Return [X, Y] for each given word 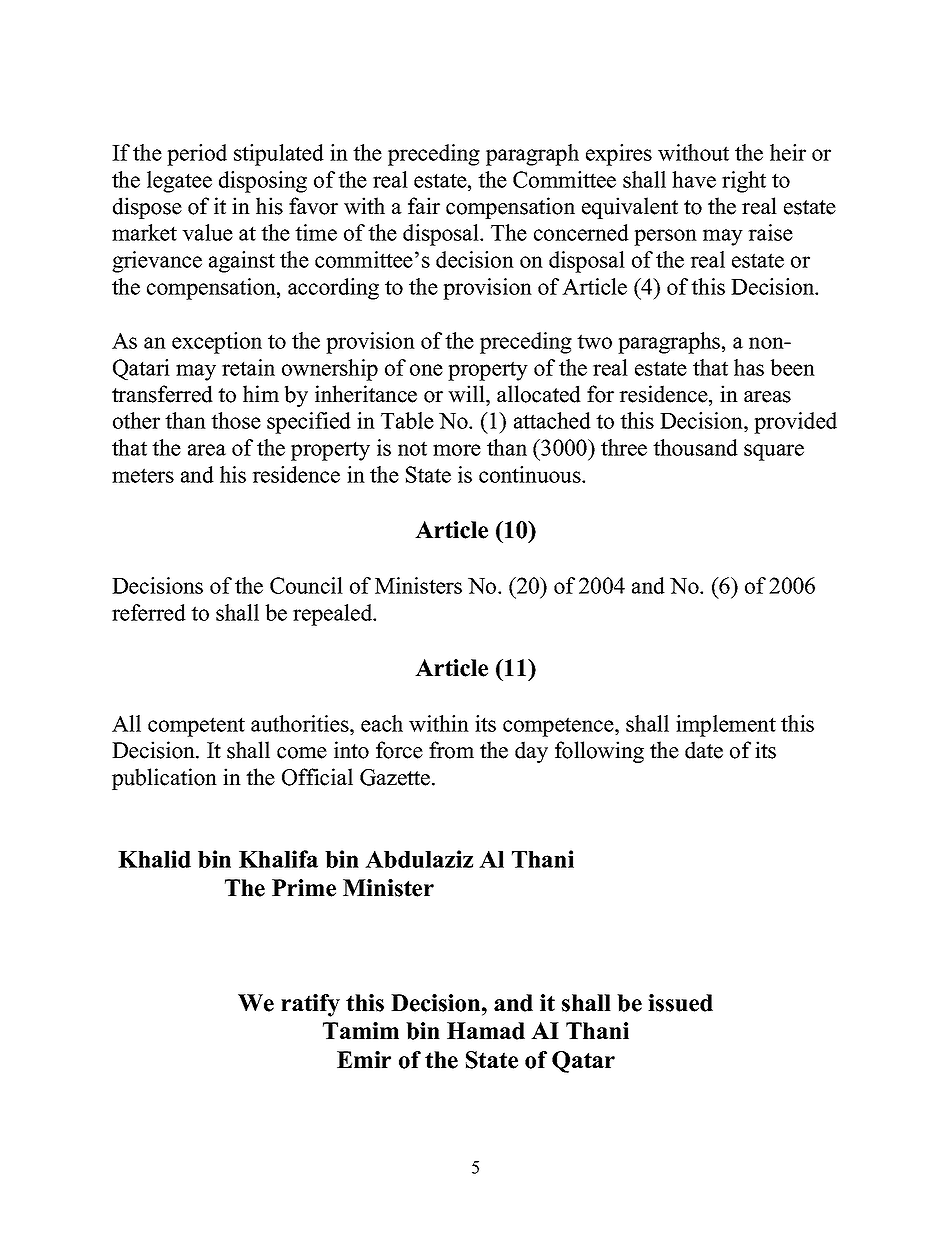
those [236, 420]
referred [149, 612]
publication [164, 779]
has [749, 367]
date [704, 750]
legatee [179, 182]
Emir [364, 1059]
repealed [334, 615]
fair [424, 205]
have [694, 179]
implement [726, 726]
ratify [310, 1005]
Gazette [396, 777]
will [467, 394]
